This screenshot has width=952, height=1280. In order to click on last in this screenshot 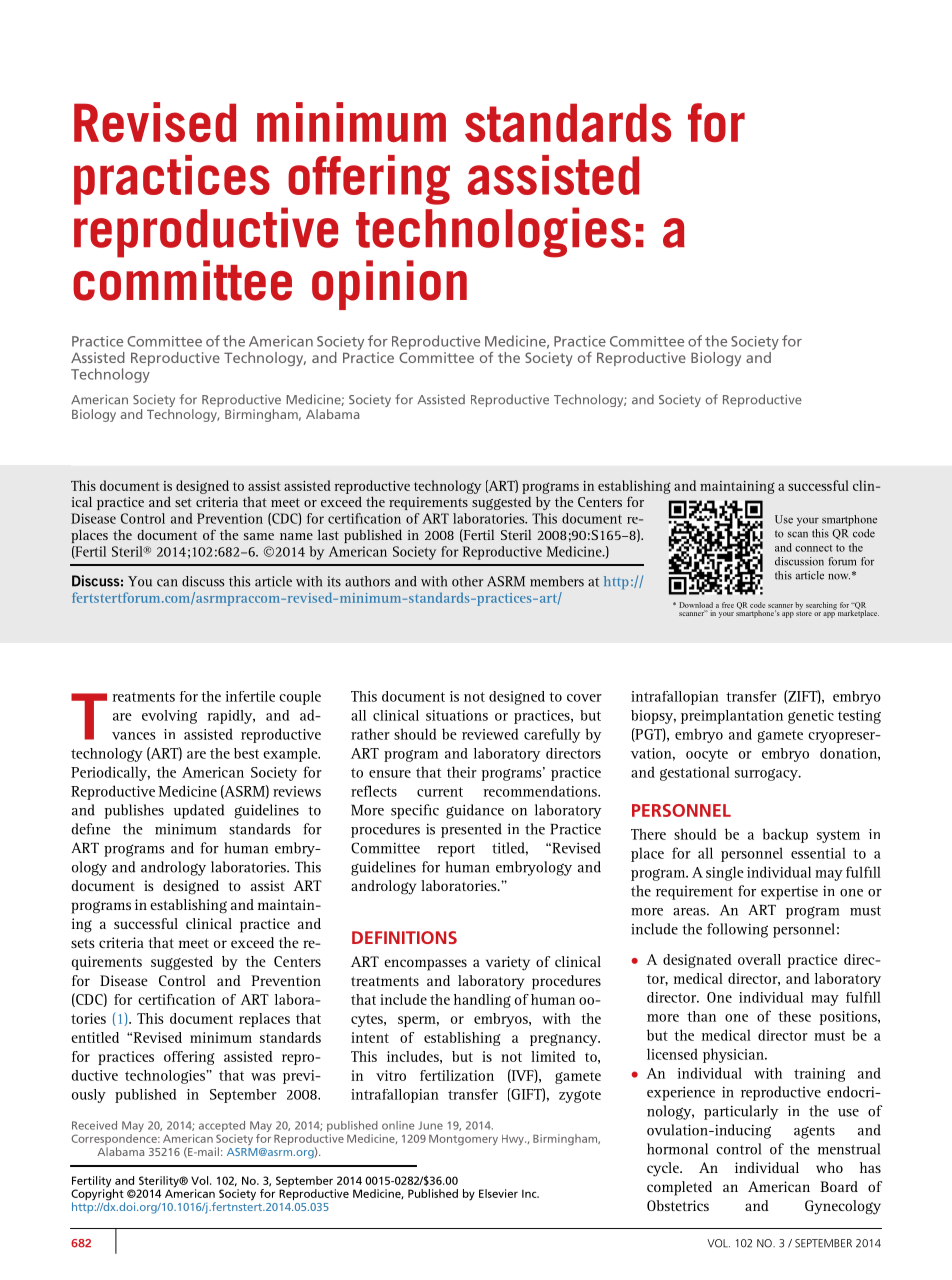, I will do `click(328, 534)`.
